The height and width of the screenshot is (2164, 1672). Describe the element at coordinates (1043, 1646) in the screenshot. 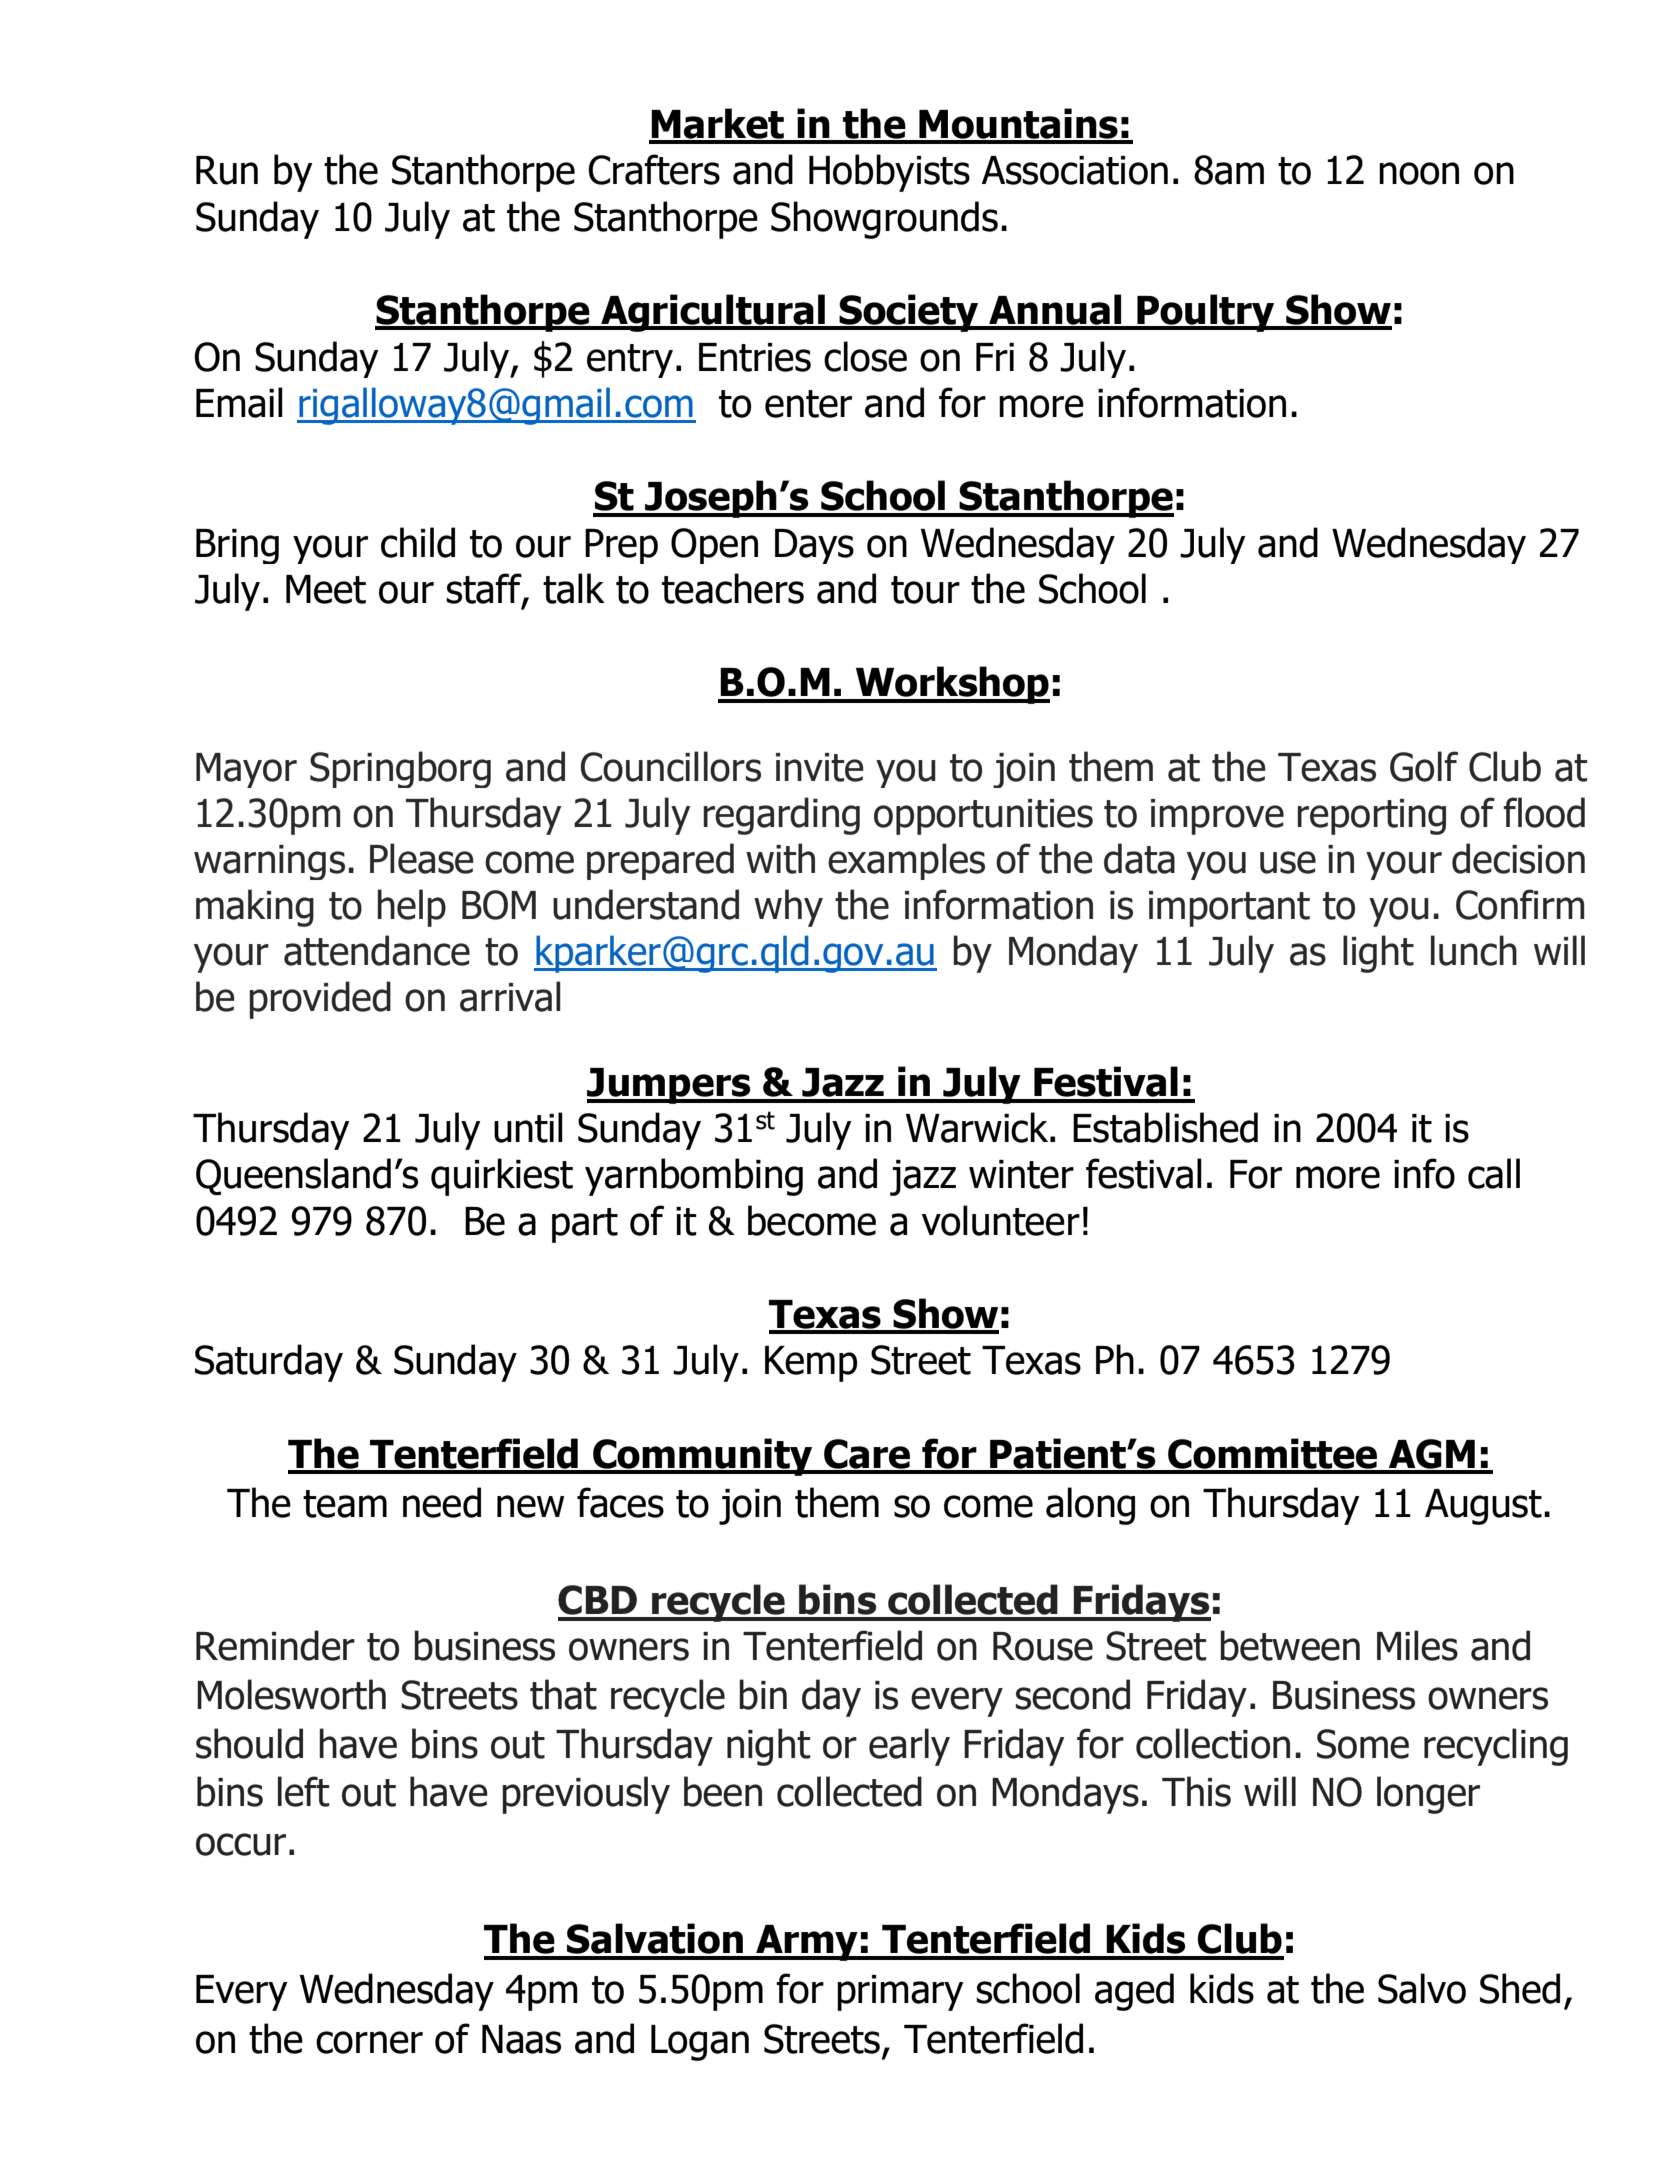

I see `Rouse` at that location.
